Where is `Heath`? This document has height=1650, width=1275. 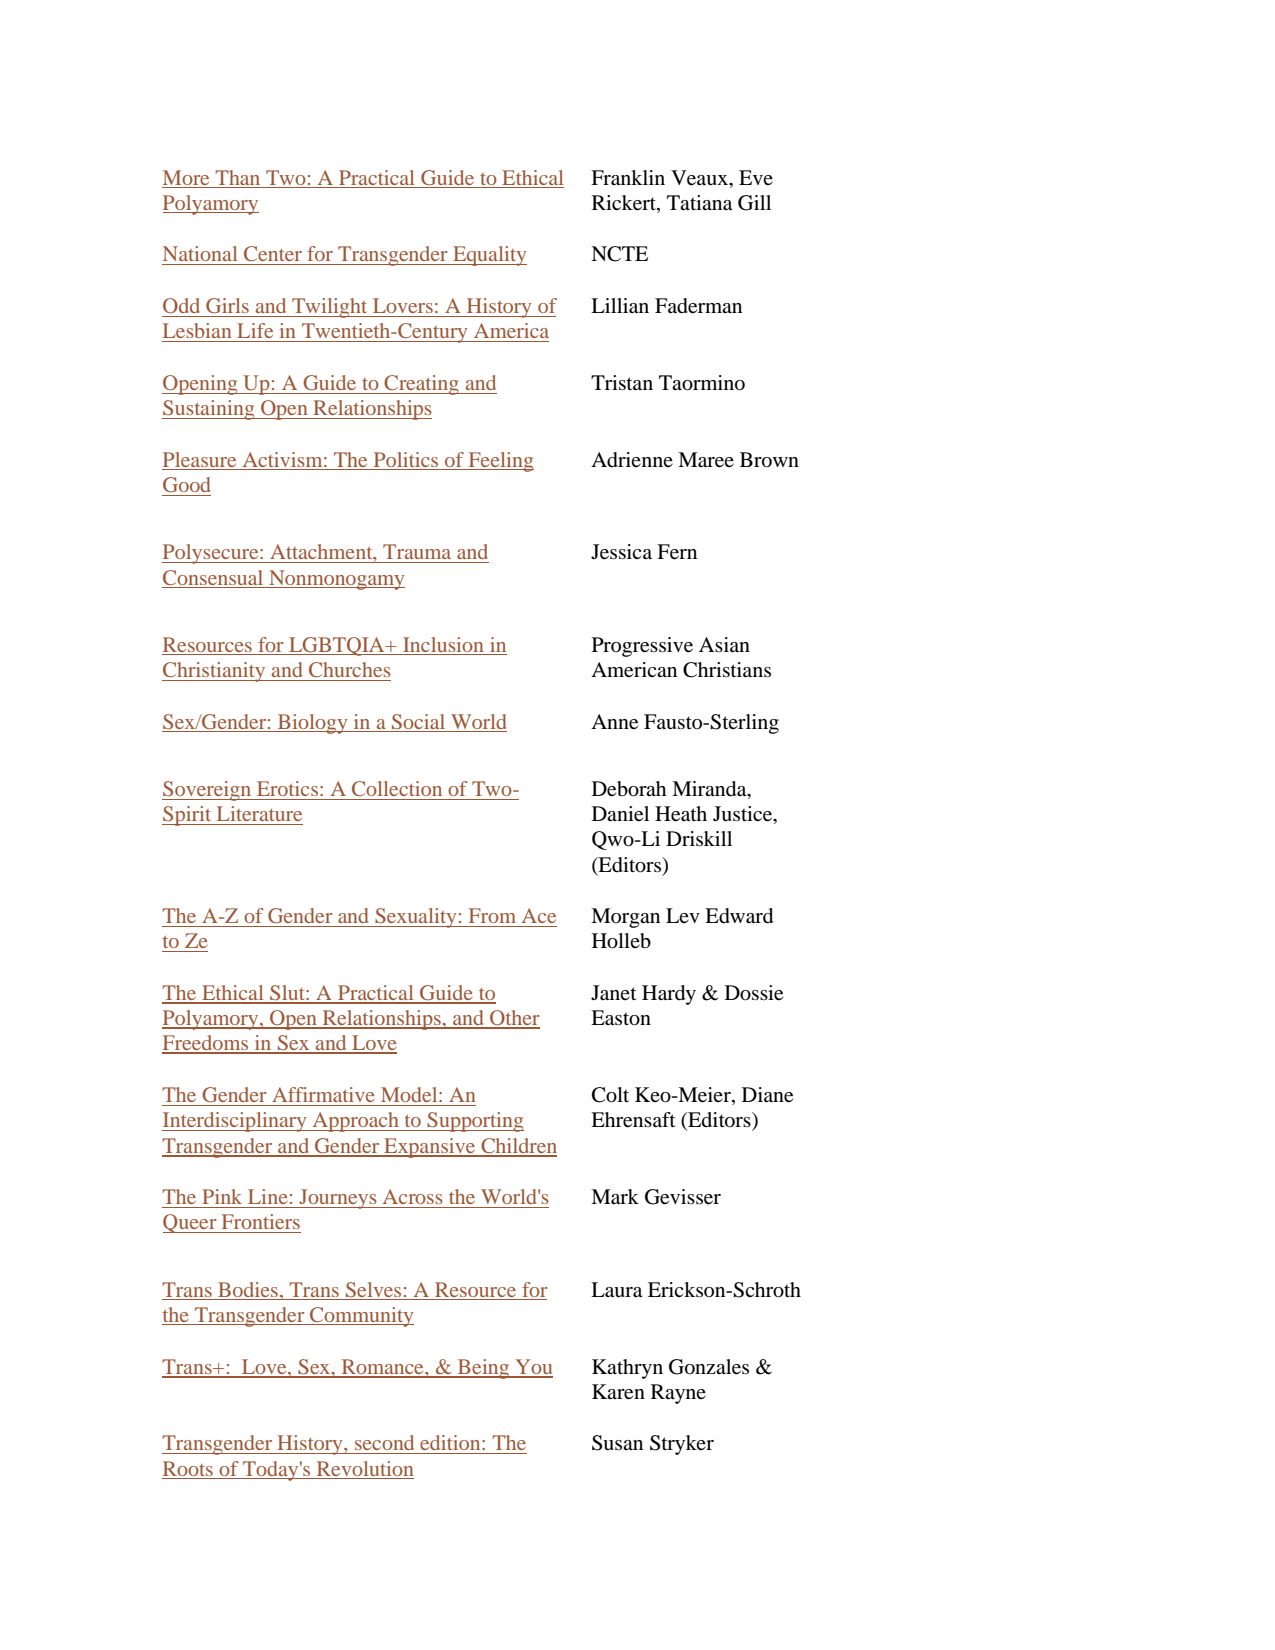 Heath is located at coordinates (681, 814).
